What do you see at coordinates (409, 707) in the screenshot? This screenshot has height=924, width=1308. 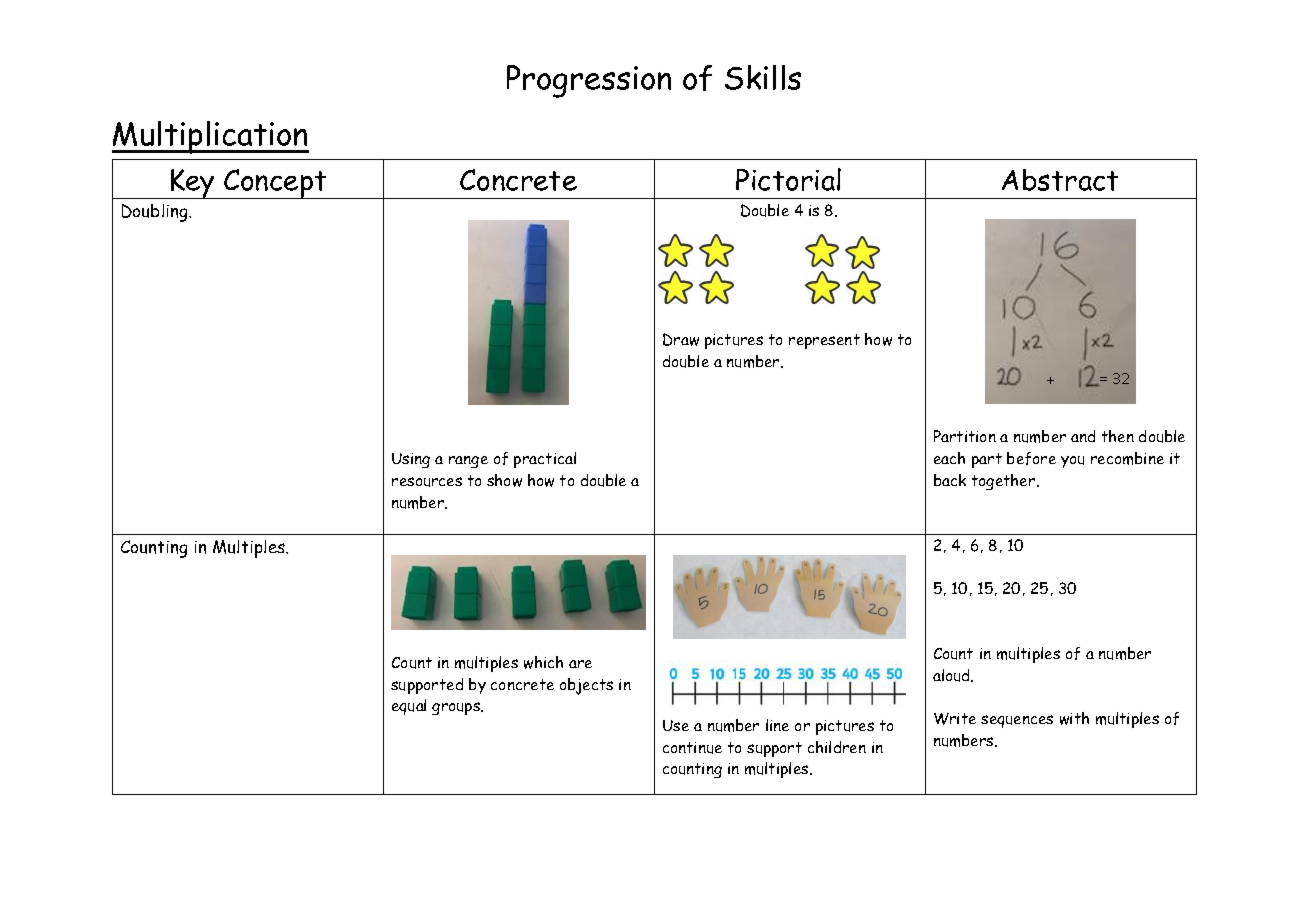 I see `equal` at bounding box center [409, 707].
